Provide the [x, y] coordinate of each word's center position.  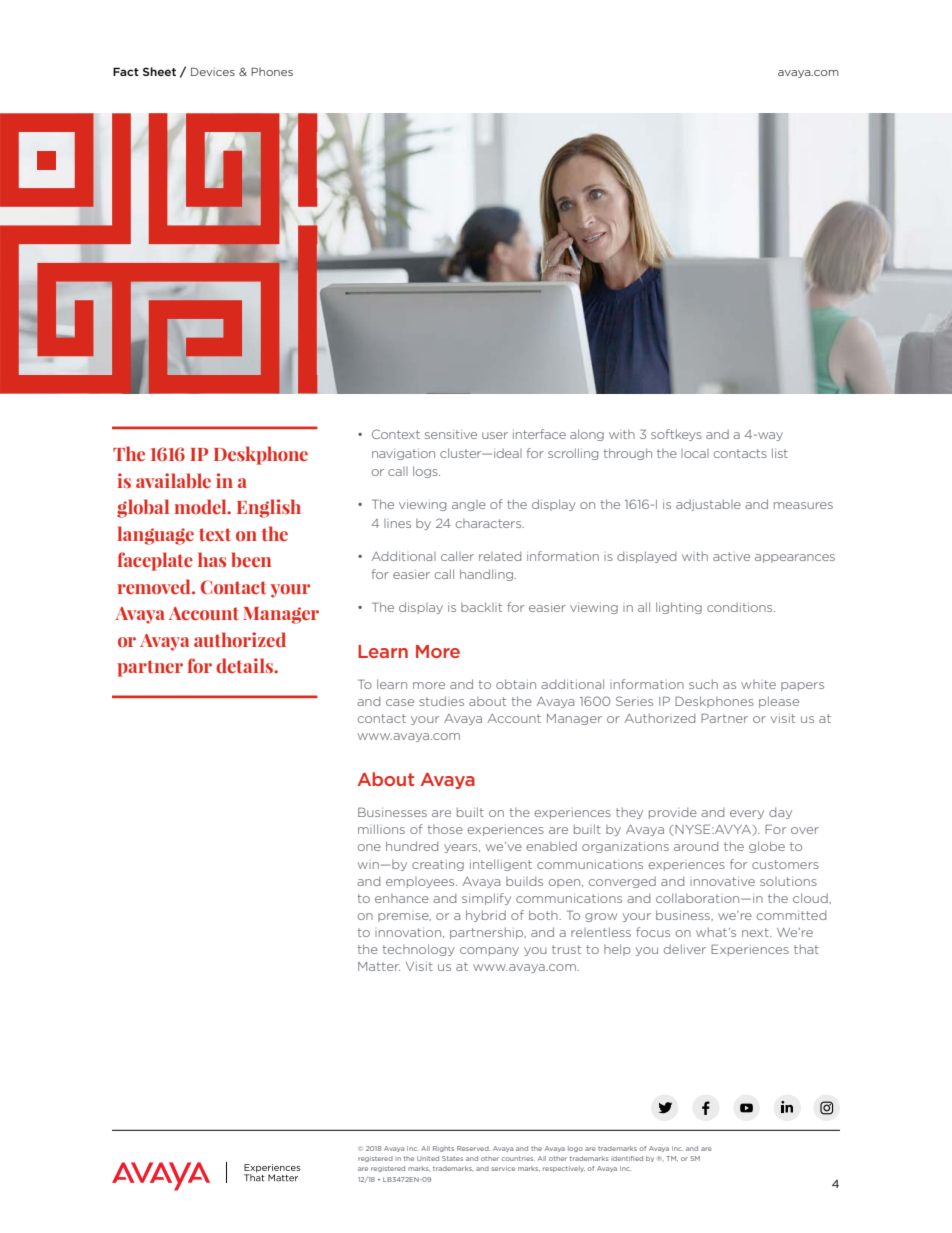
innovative [722, 881]
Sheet [159, 71]
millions [381, 829]
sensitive [451, 434]
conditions [741, 607]
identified [627, 1158]
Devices [213, 71]
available [173, 480]
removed [155, 587]
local [695, 453]
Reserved [473, 1148]
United [428, 1158]
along [587, 435]
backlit [481, 607]
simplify [486, 899]
